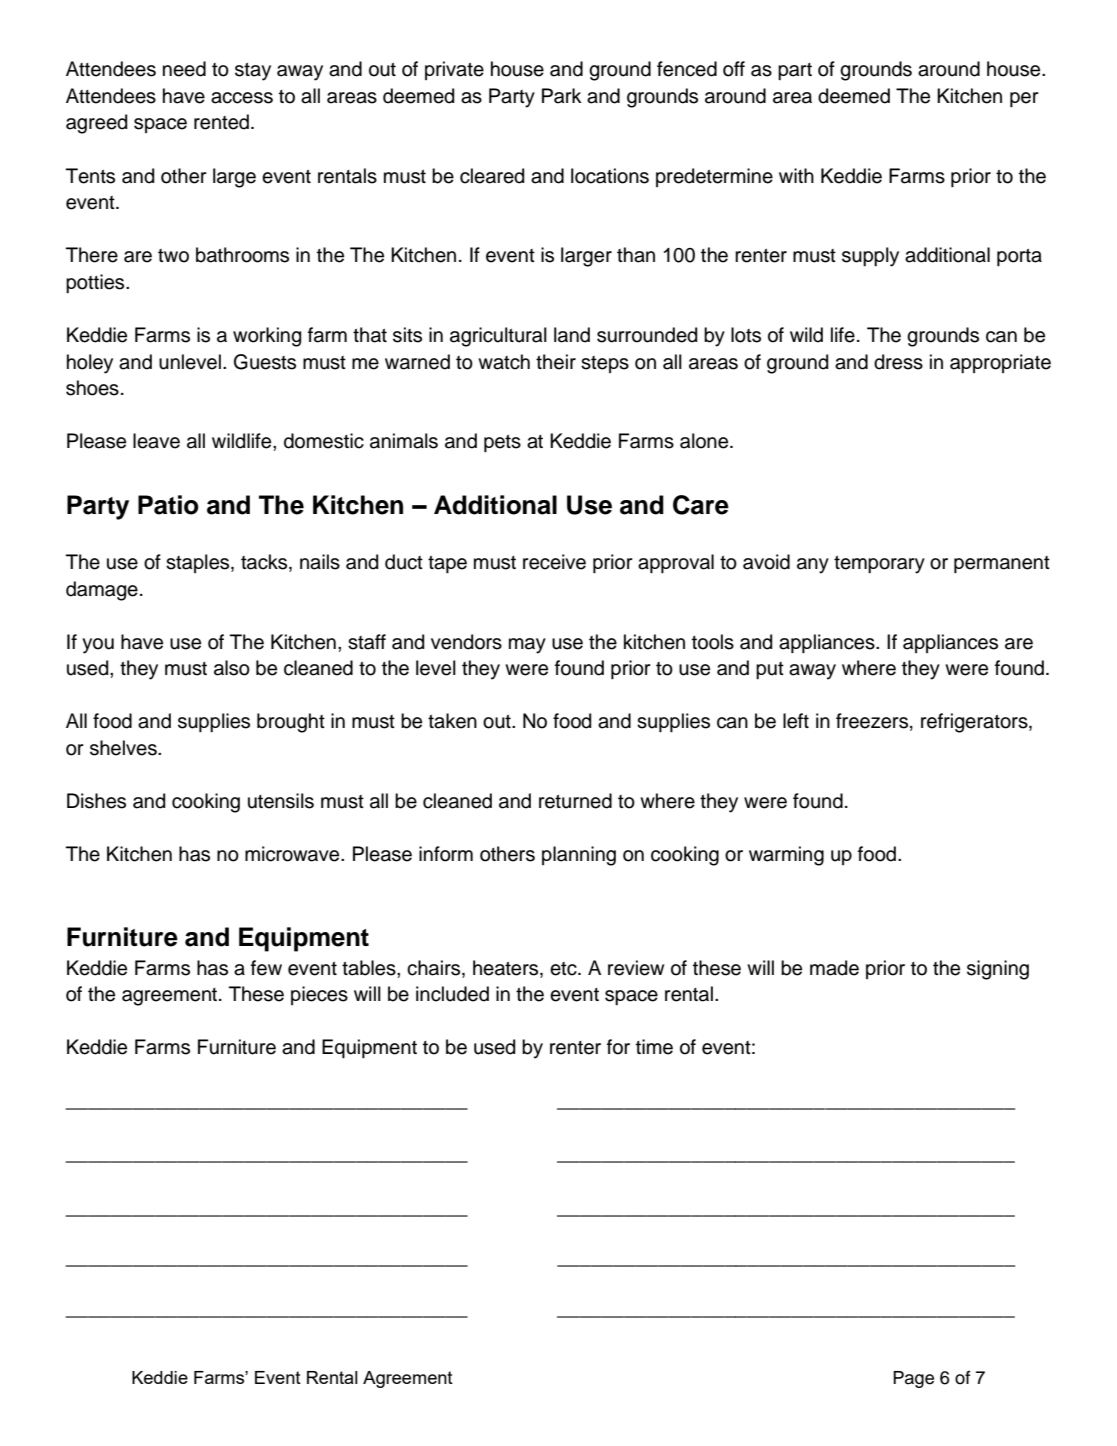  Describe the element at coordinates (554, 562) in the page. I see `receive` at that location.
